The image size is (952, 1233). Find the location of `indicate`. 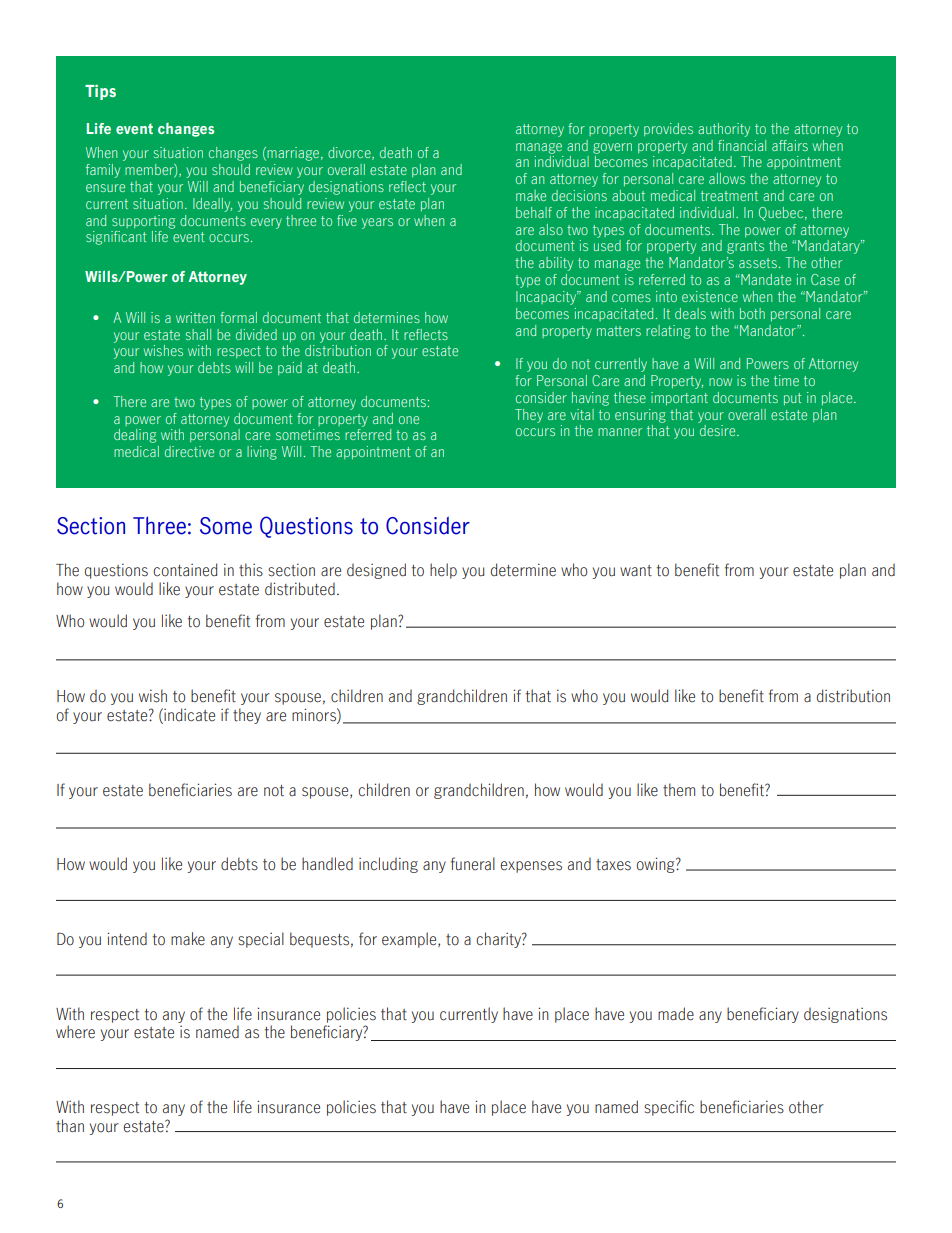

indicate is located at coordinates (188, 715).
